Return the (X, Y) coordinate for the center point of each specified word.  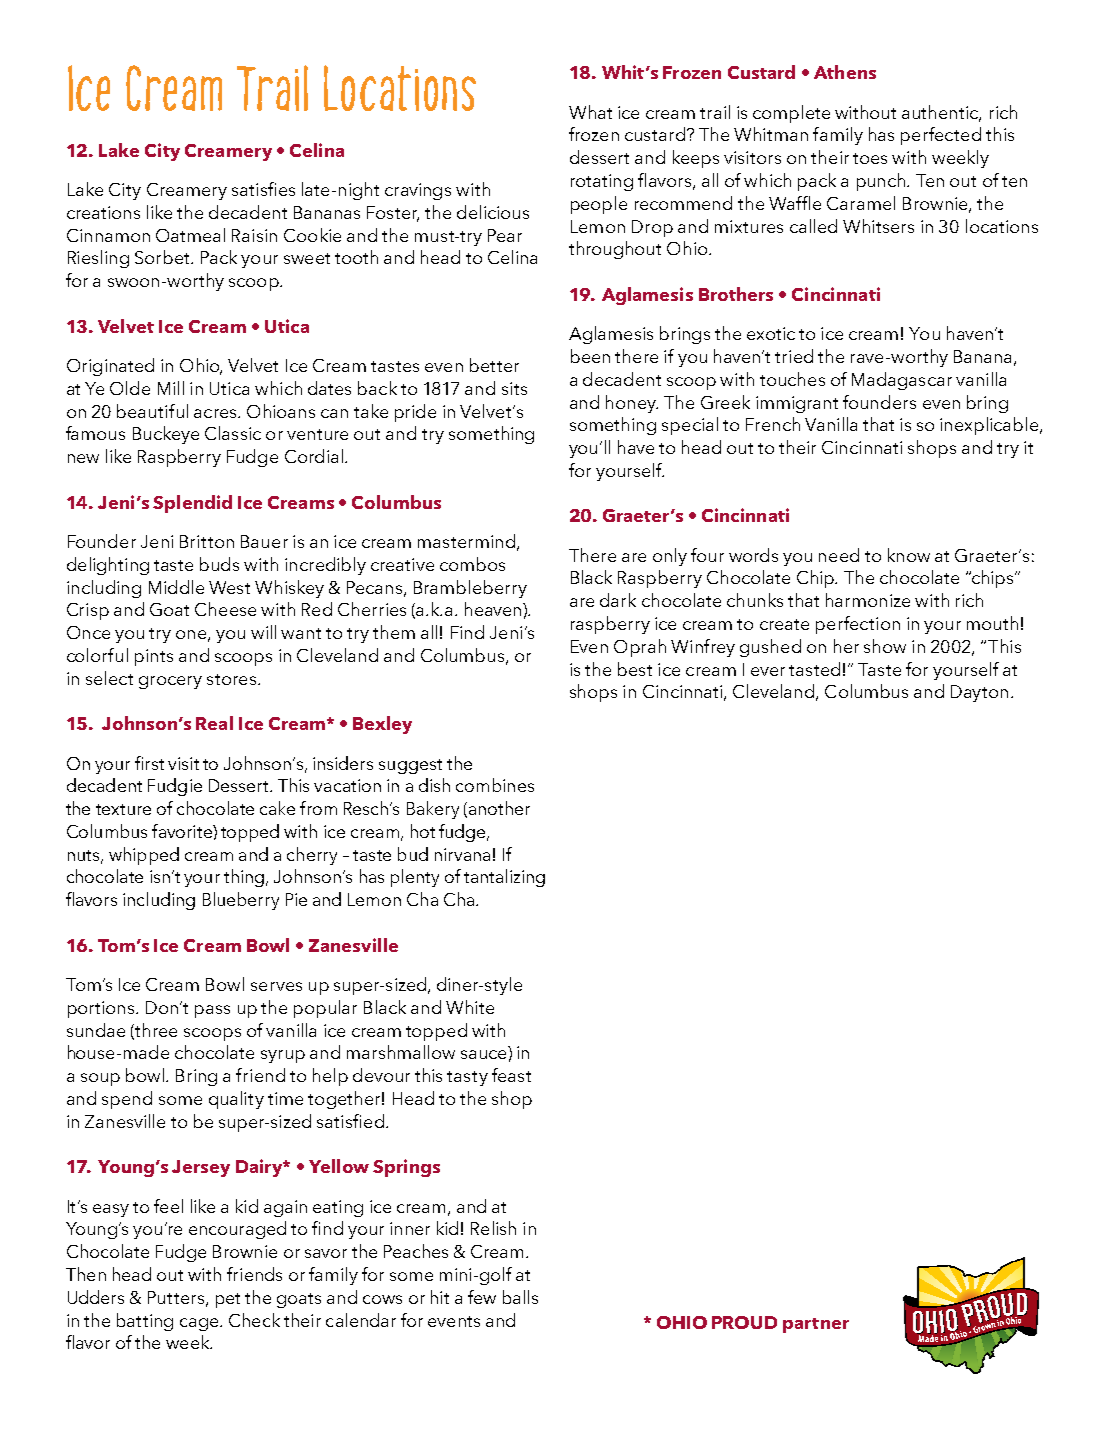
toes (870, 158)
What (590, 112)
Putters (177, 1298)
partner (816, 1325)
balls (520, 1297)
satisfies (263, 189)
